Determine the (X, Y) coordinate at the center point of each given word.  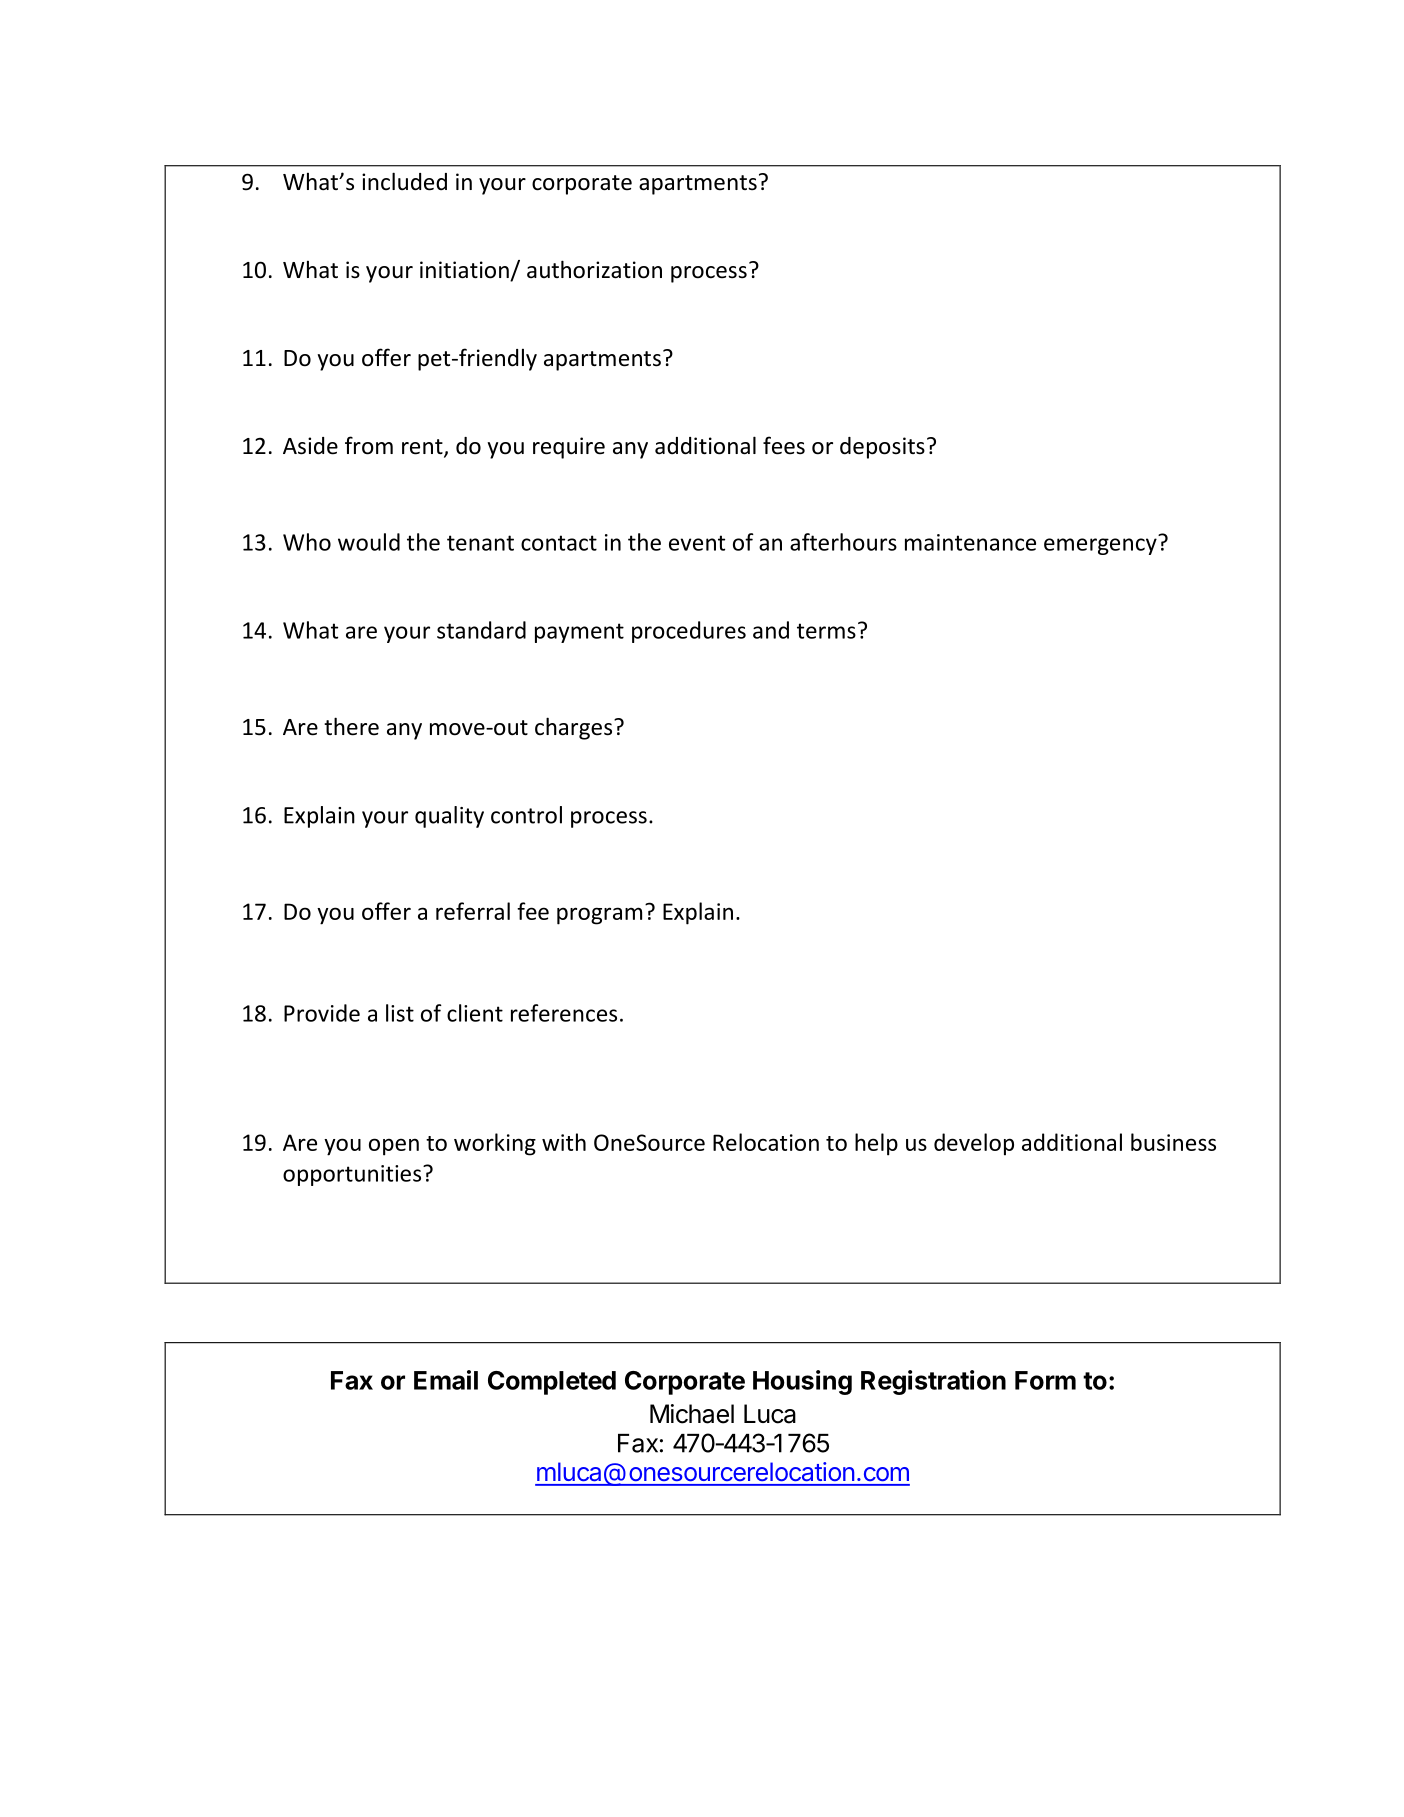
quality (449, 817)
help (876, 1144)
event (697, 543)
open (394, 1147)
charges (575, 728)
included (404, 181)
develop (974, 1144)
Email (446, 1380)
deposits (882, 448)
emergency (1100, 546)
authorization (594, 269)
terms (826, 631)
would (369, 542)
